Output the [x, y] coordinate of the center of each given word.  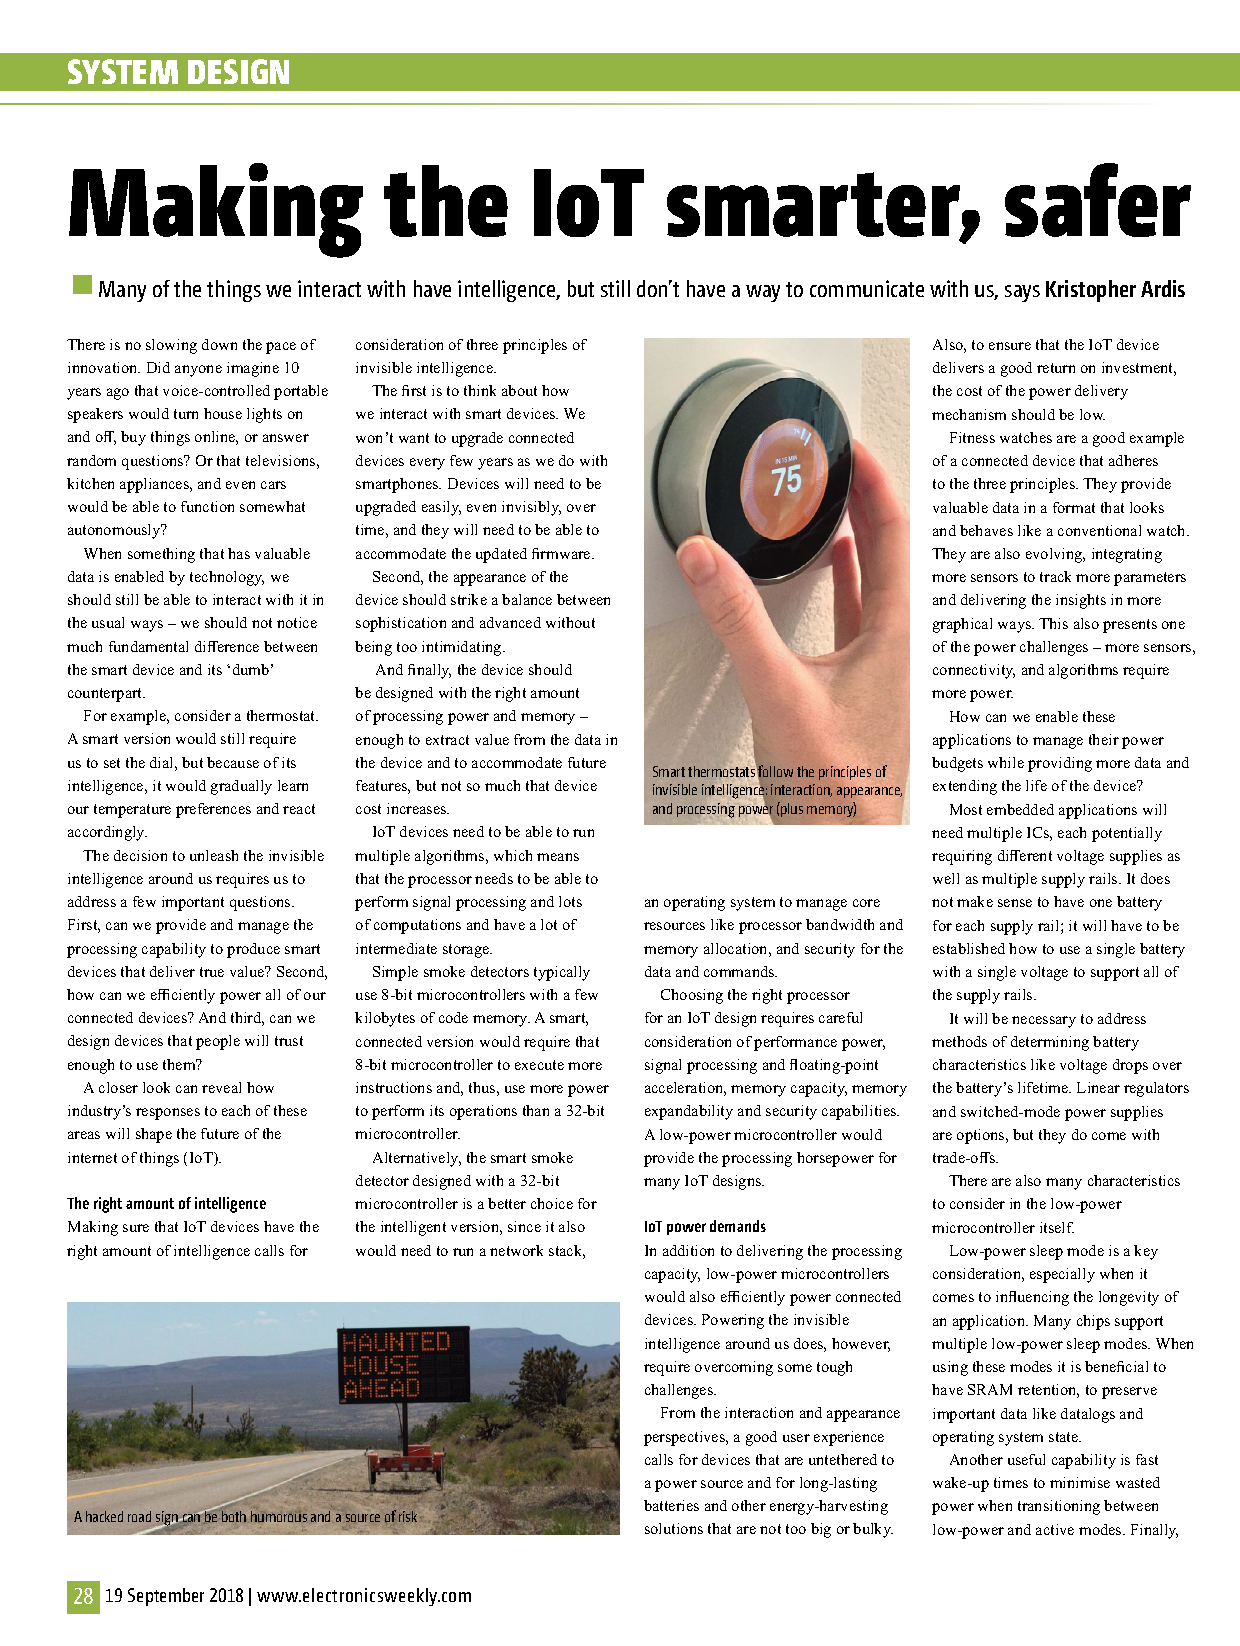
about [519, 390]
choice [552, 1203]
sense [1015, 903]
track [1055, 576]
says [1022, 293]
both [234, 1516]
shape [154, 1135]
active [1055, 1529]
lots [570, 901]
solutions [674, 1528]
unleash [214, 855]
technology [227, 578]
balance [527, 599]
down [219, 344]
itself [1057, 1227]
